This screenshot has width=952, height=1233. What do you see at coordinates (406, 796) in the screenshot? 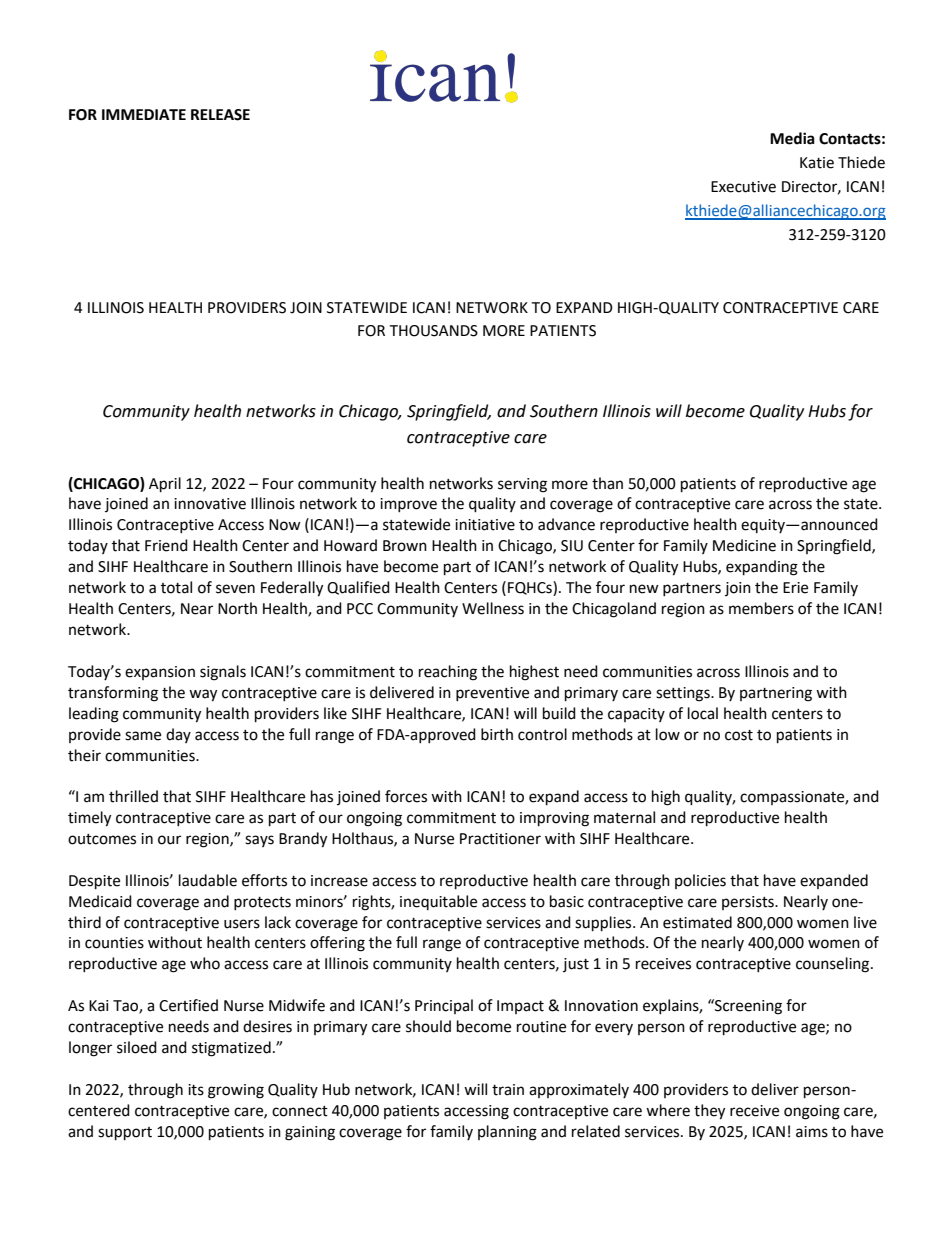
I see `forces` at bounding box center [406, 796].
